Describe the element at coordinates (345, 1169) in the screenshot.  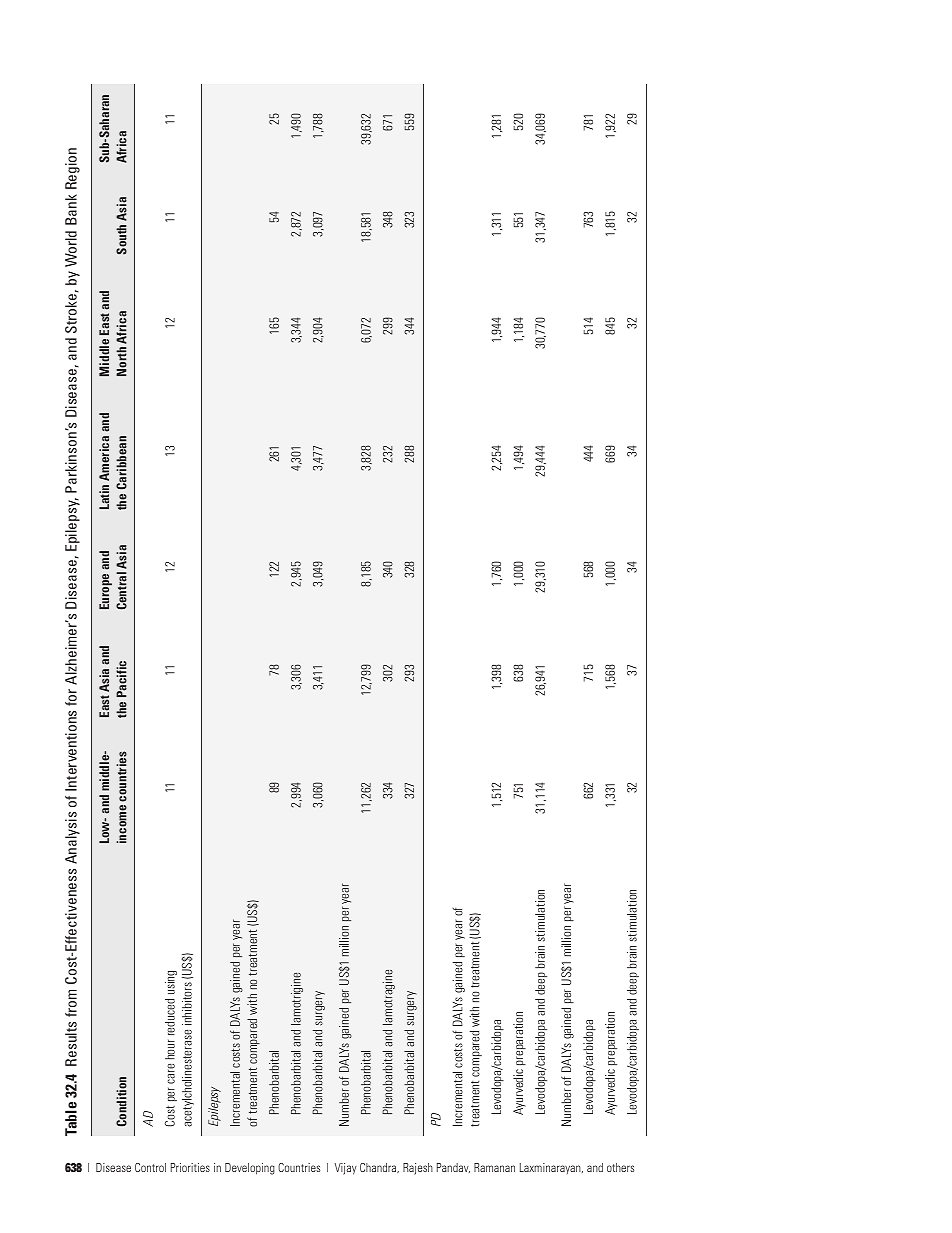
I see `Vijay` at that location.
